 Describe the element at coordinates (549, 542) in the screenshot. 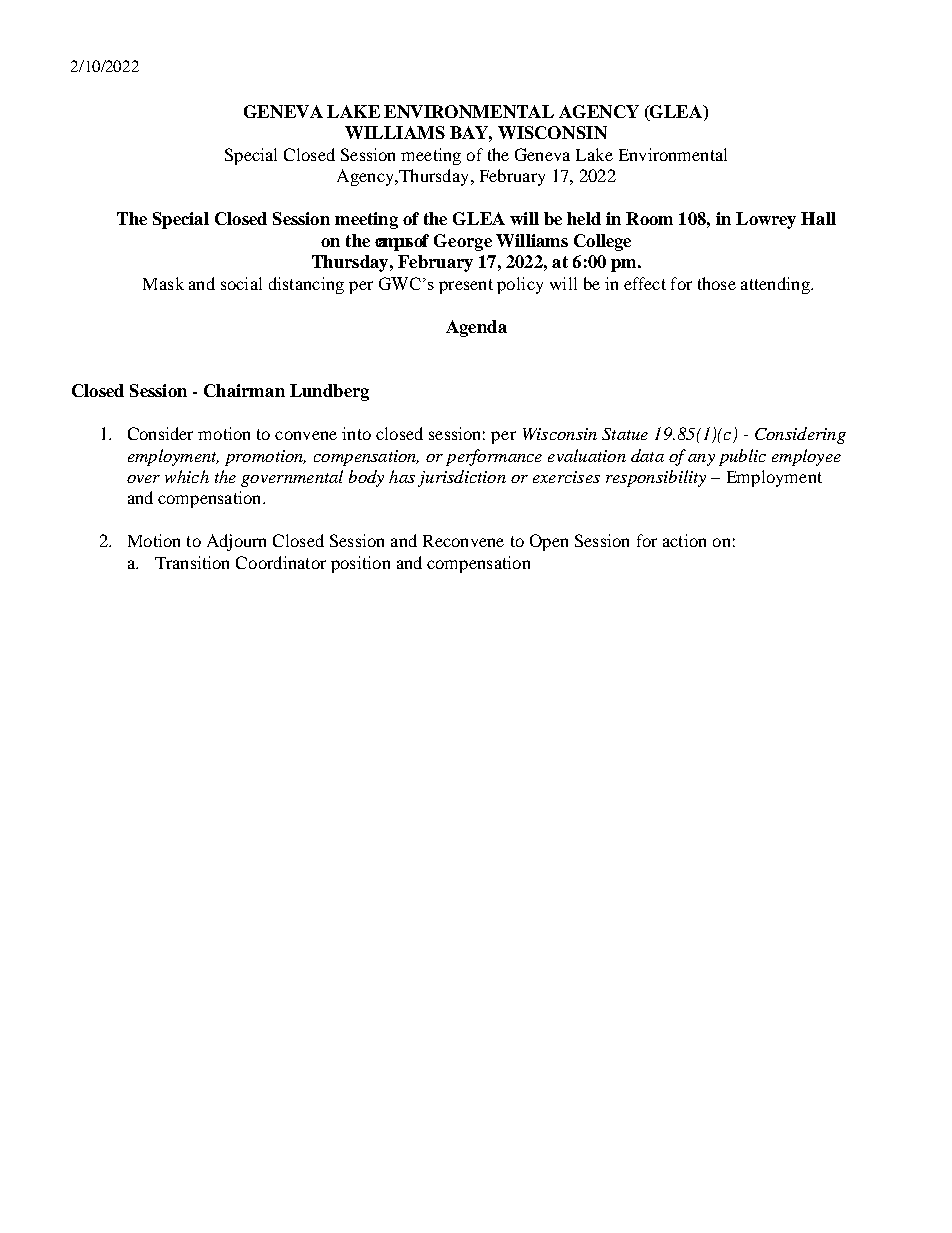

I see `Open` at that location.
